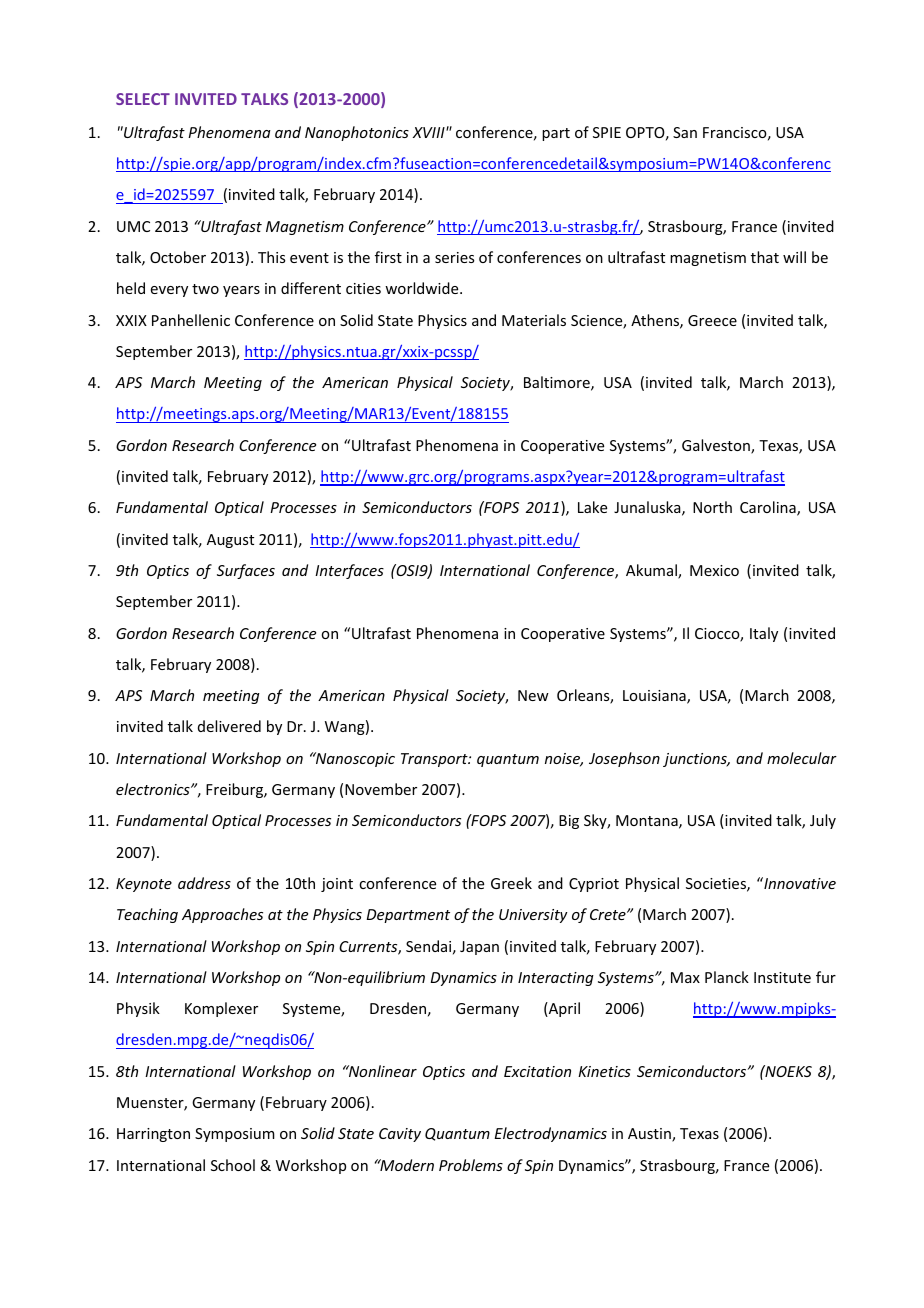 Image resolution: width=924 pixels, height=1308 pixels. Describe the element at coordinates (143, 99) in the document. I see `SELECT` at that location.
